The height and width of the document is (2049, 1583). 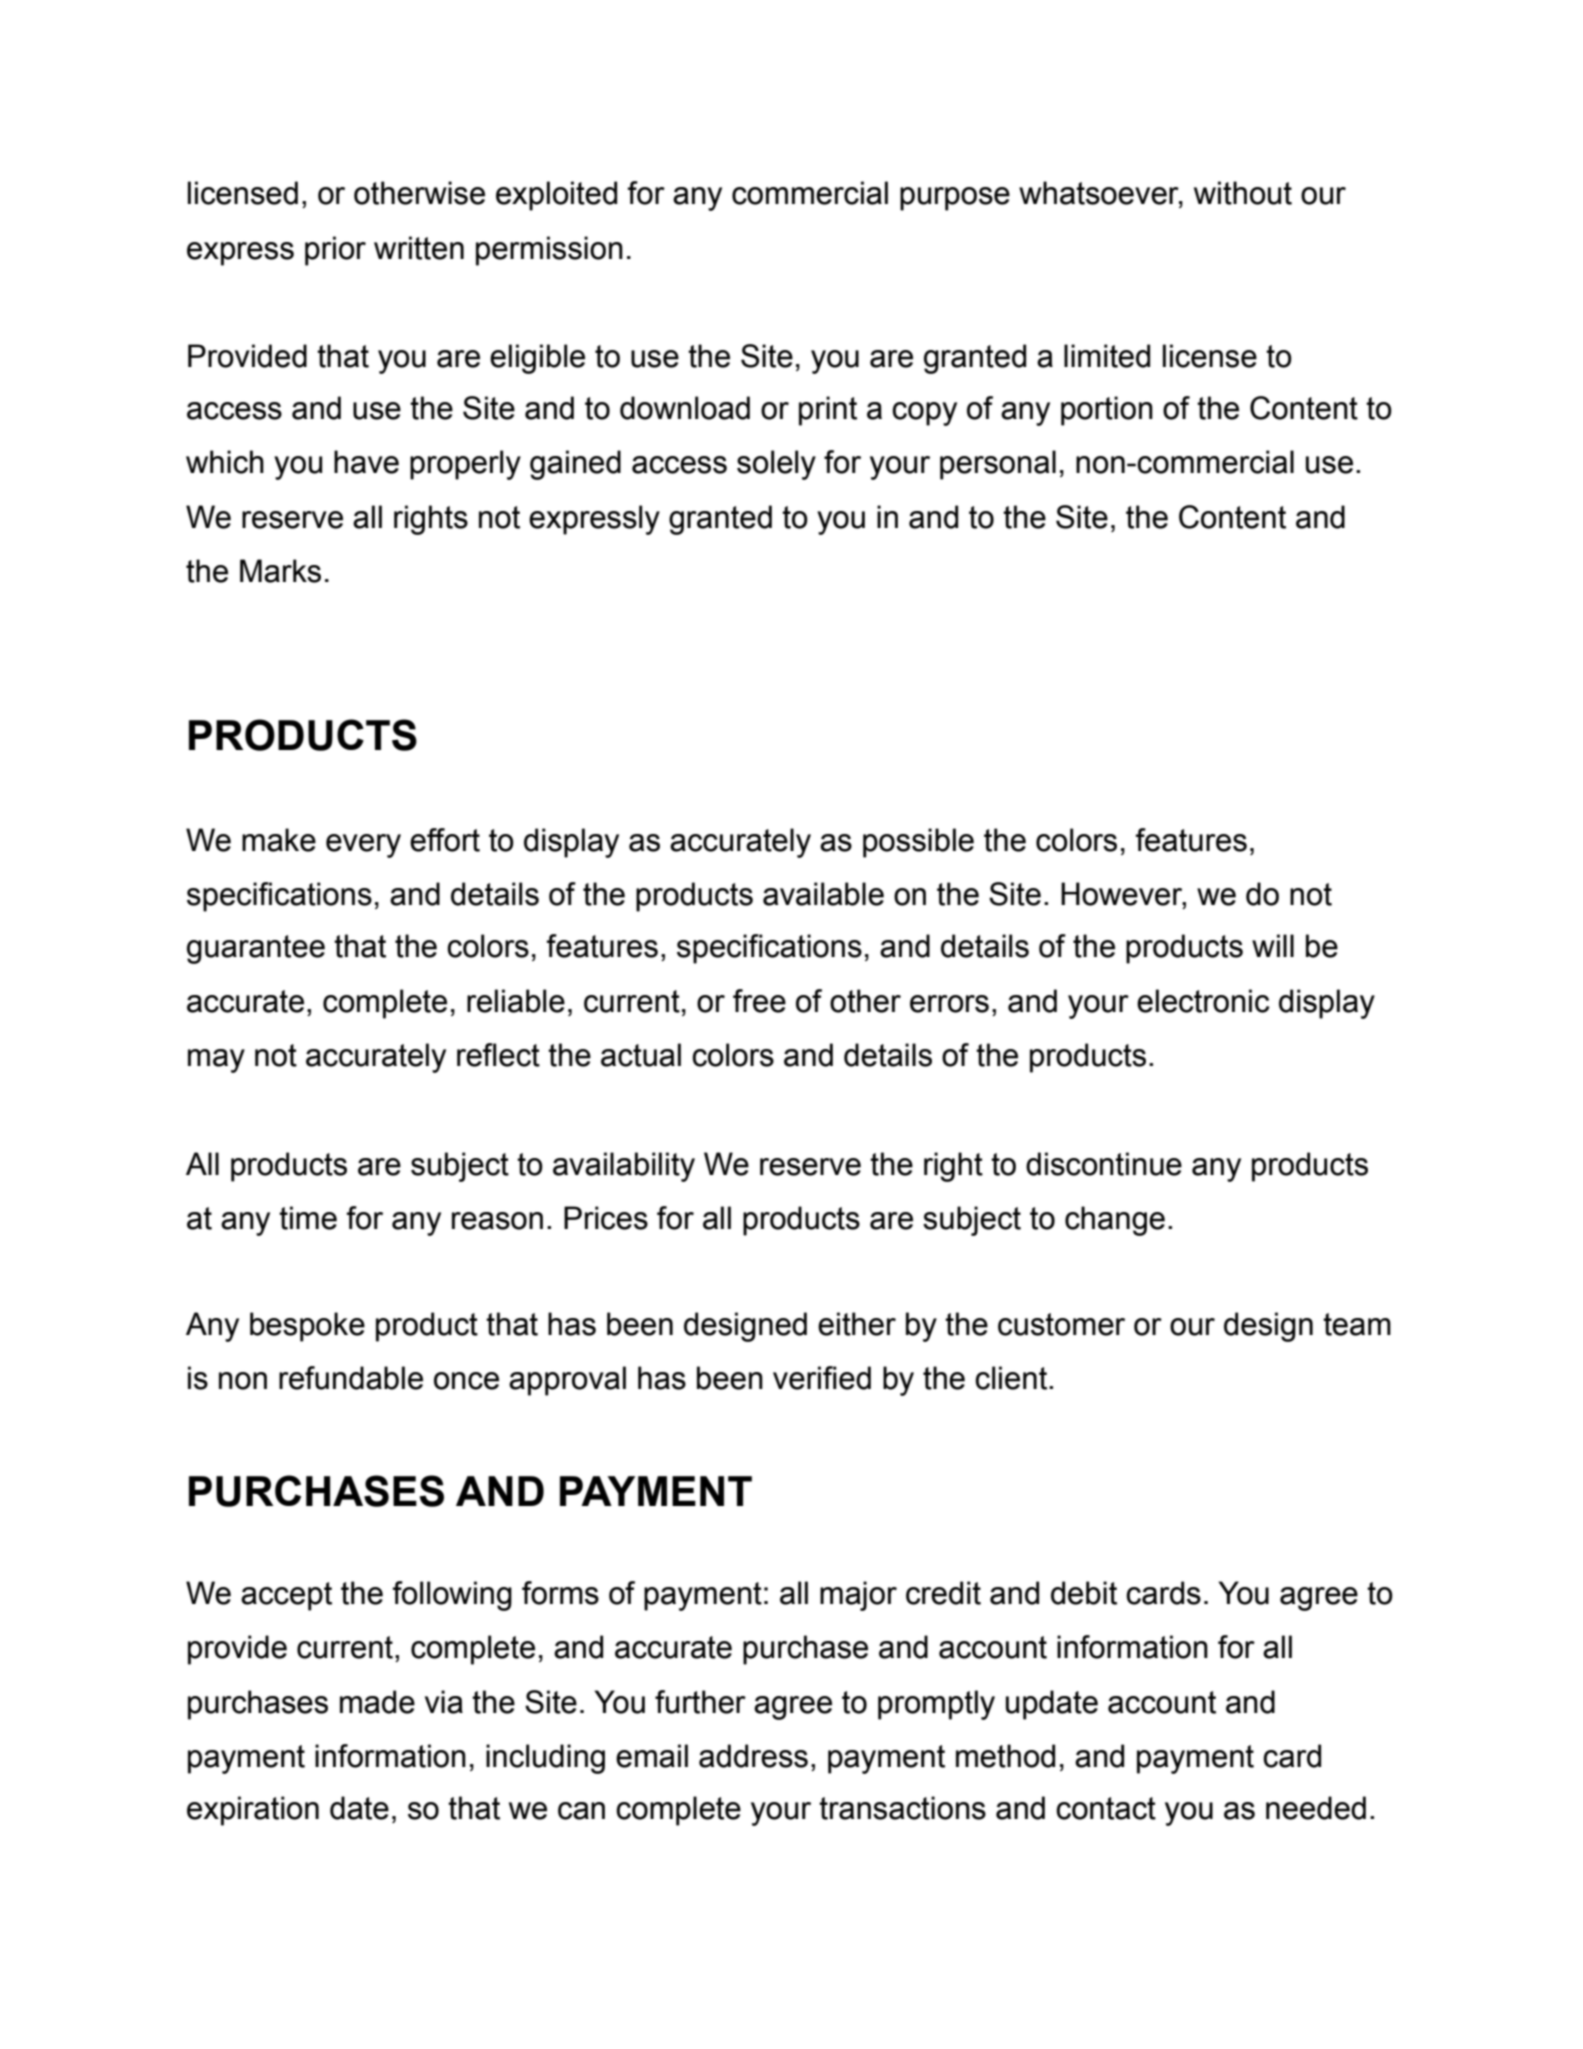 What do you see at coordinates (1243, 193) in the document?
I see `without` at bounding box center [1243, 193].
